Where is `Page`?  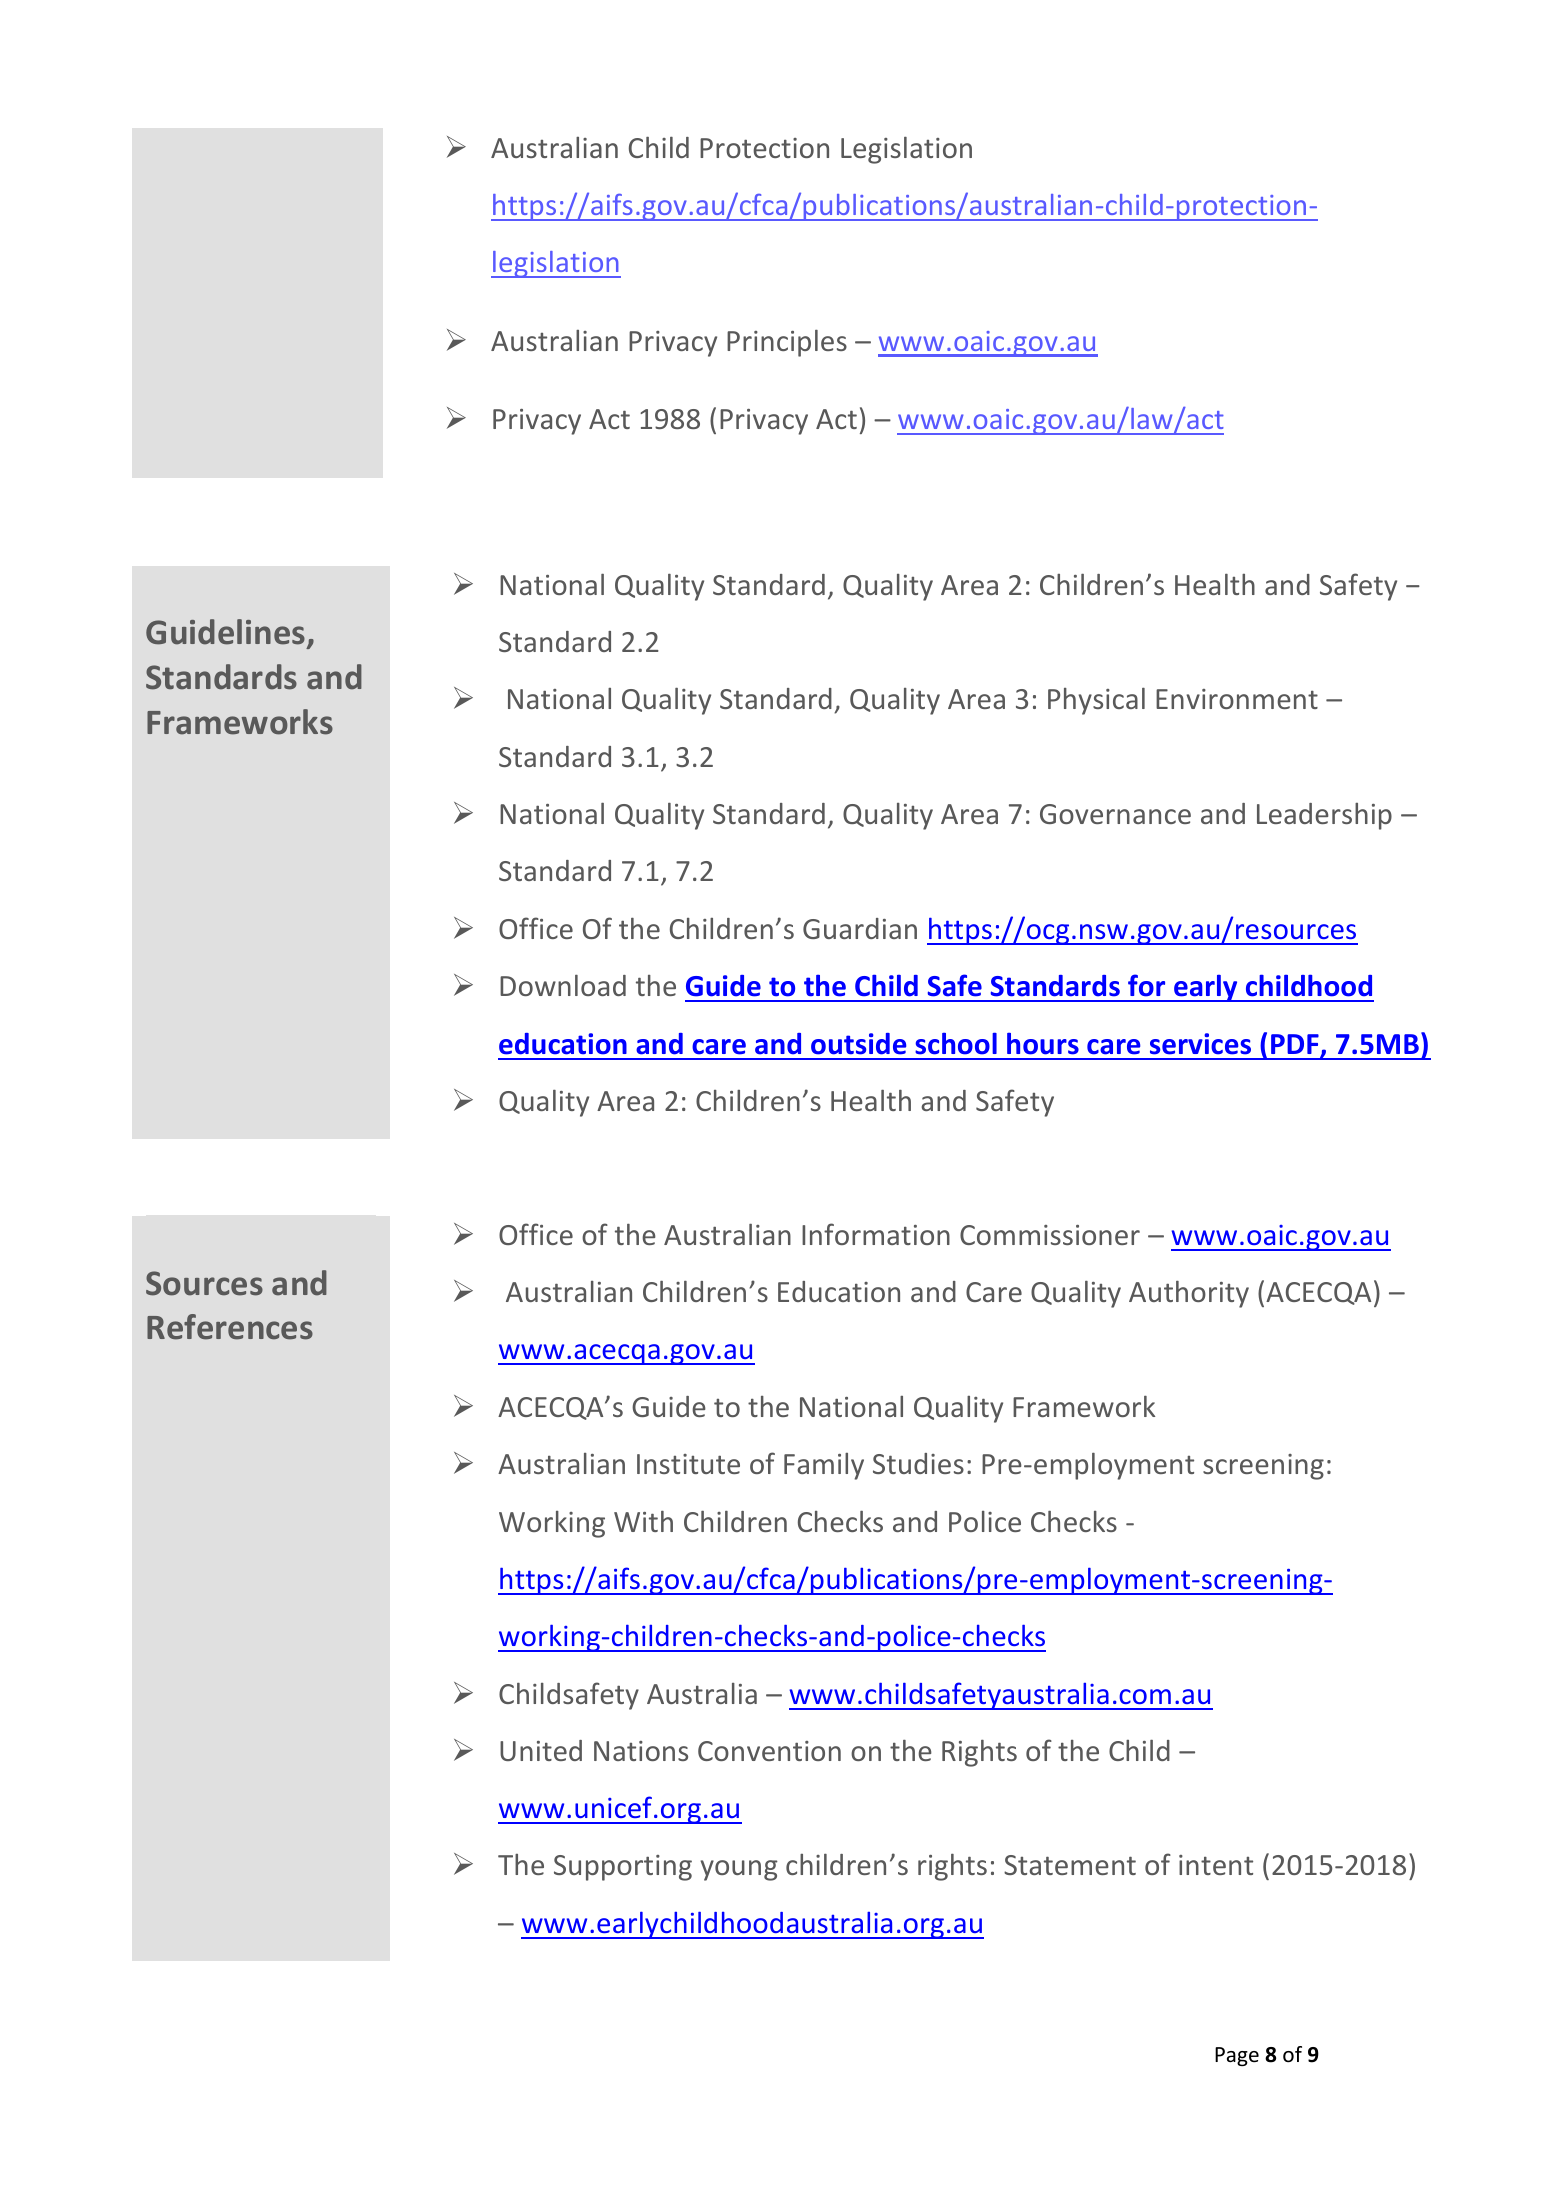 Page is located at coordinates (1237, 2056).
